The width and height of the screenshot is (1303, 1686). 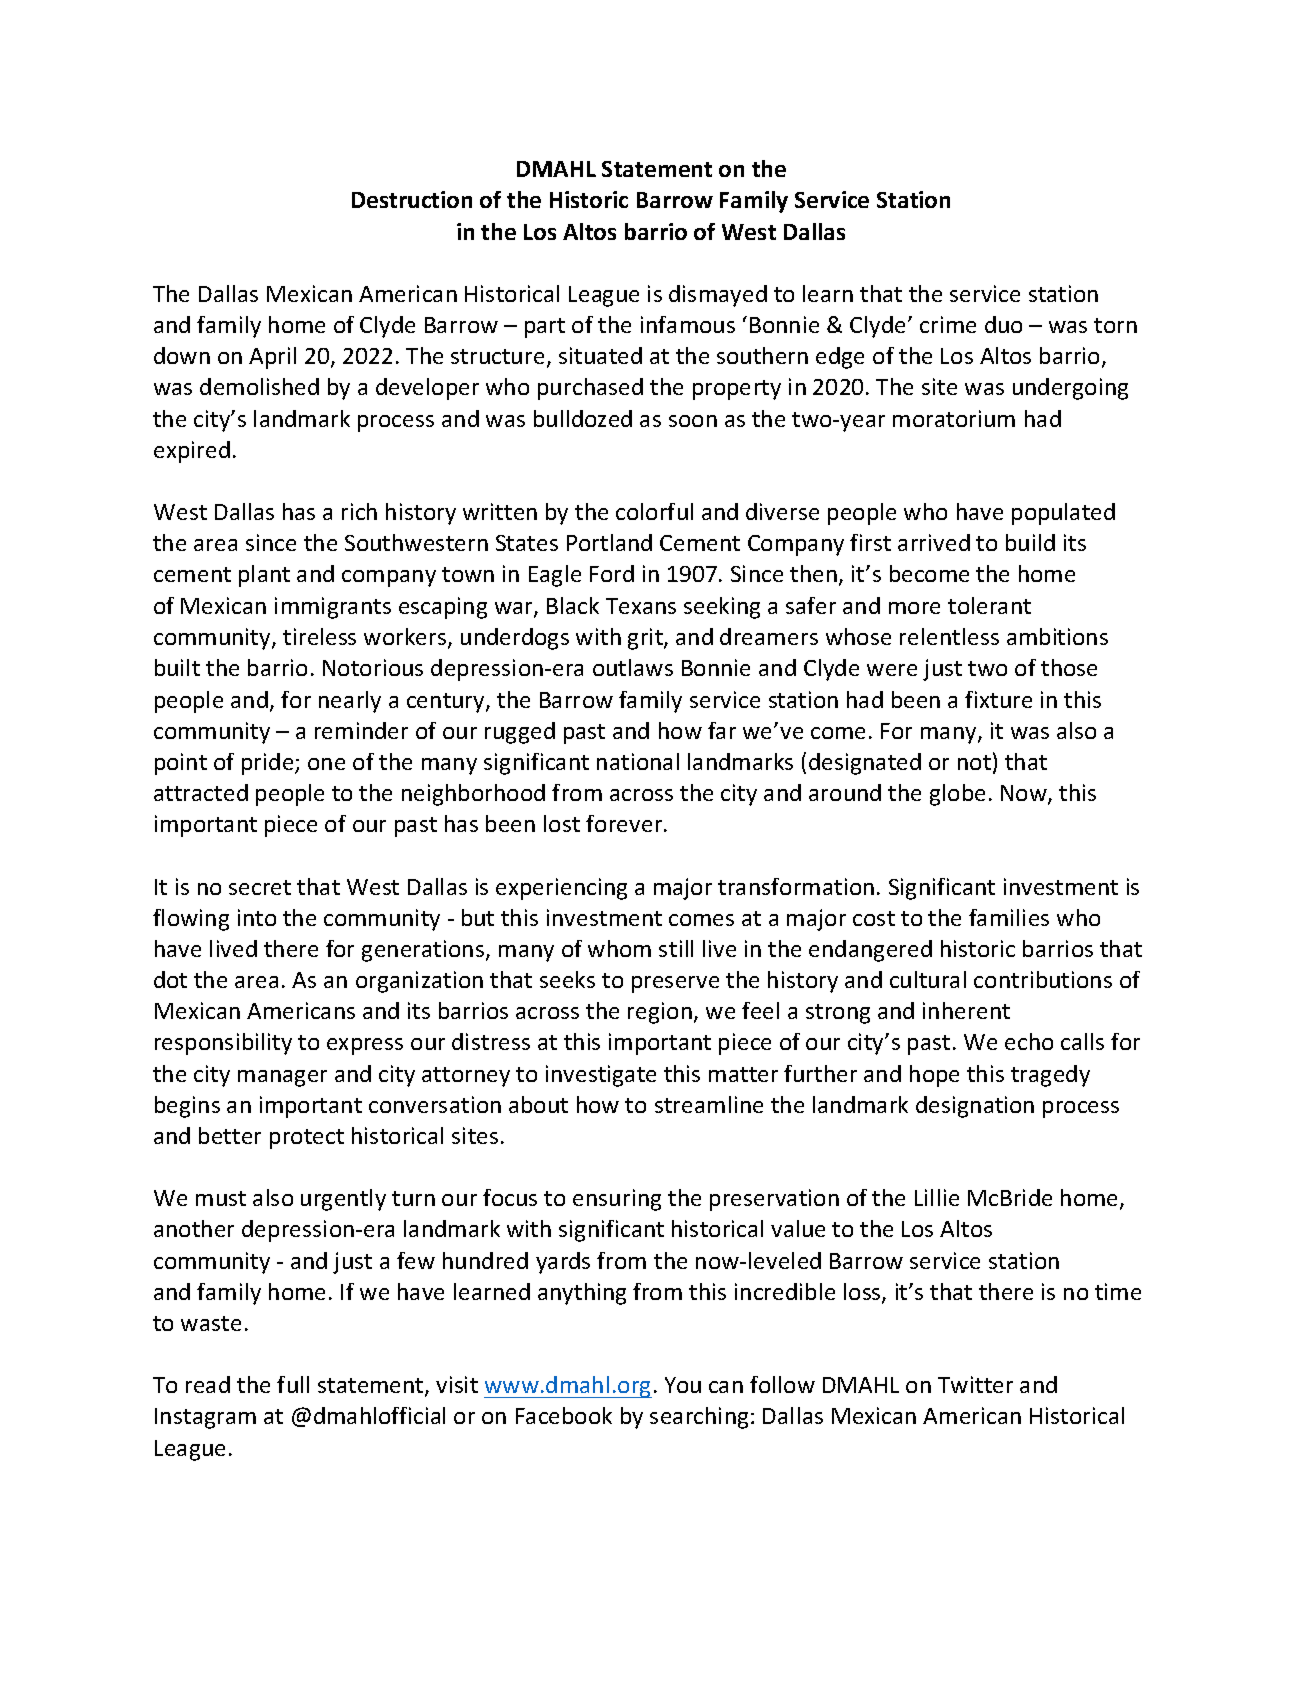 I want to click on duo, so click(x=1003, y=324).
